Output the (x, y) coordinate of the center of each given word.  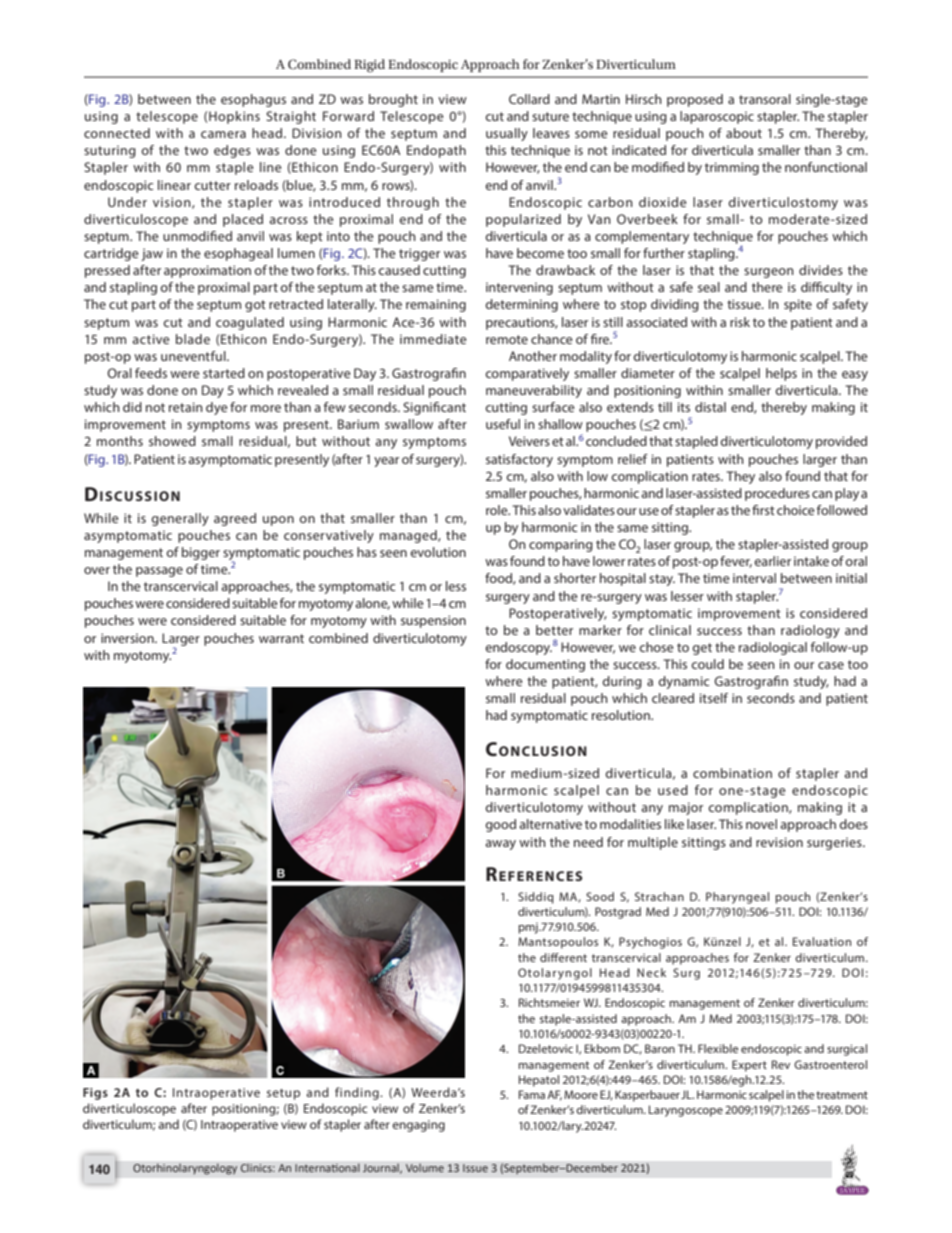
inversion (128, 638)
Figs (95, 1094)
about (744, 133)
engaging (418, 1126)
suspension (433, 621)
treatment (842, 1095)
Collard (529, 99)
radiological (773, 648)
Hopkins (234, 117)
